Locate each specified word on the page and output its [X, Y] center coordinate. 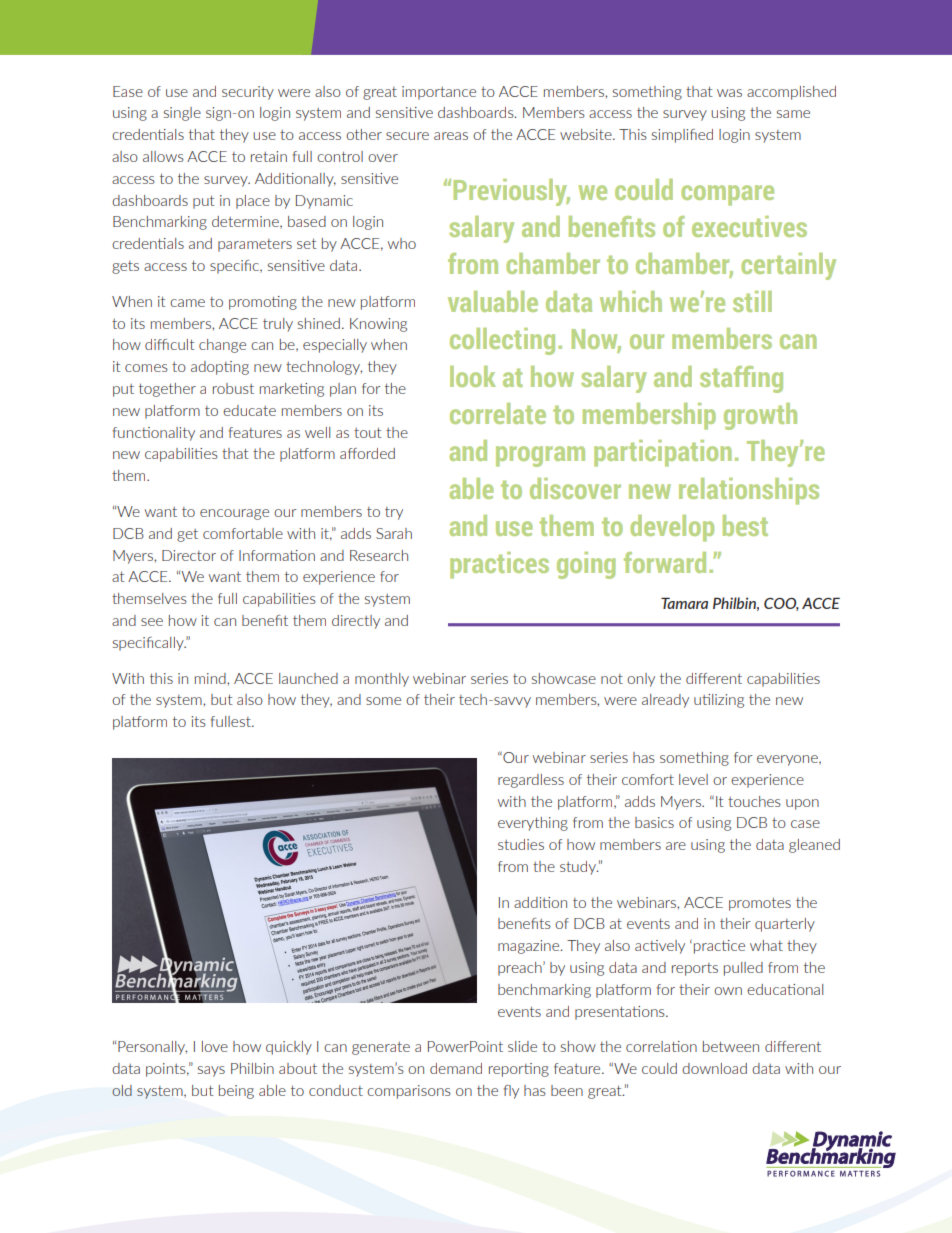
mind [211, 678]
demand [456, 1068]
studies [521, 844]
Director [189, 555]
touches [754, 801]
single [182, 114]
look [473, 376]
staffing [741, 379]
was [729, 93]
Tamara [684, 603]
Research [379, 555]
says [211, 1071]
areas [451, 136]
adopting [220, 368]
